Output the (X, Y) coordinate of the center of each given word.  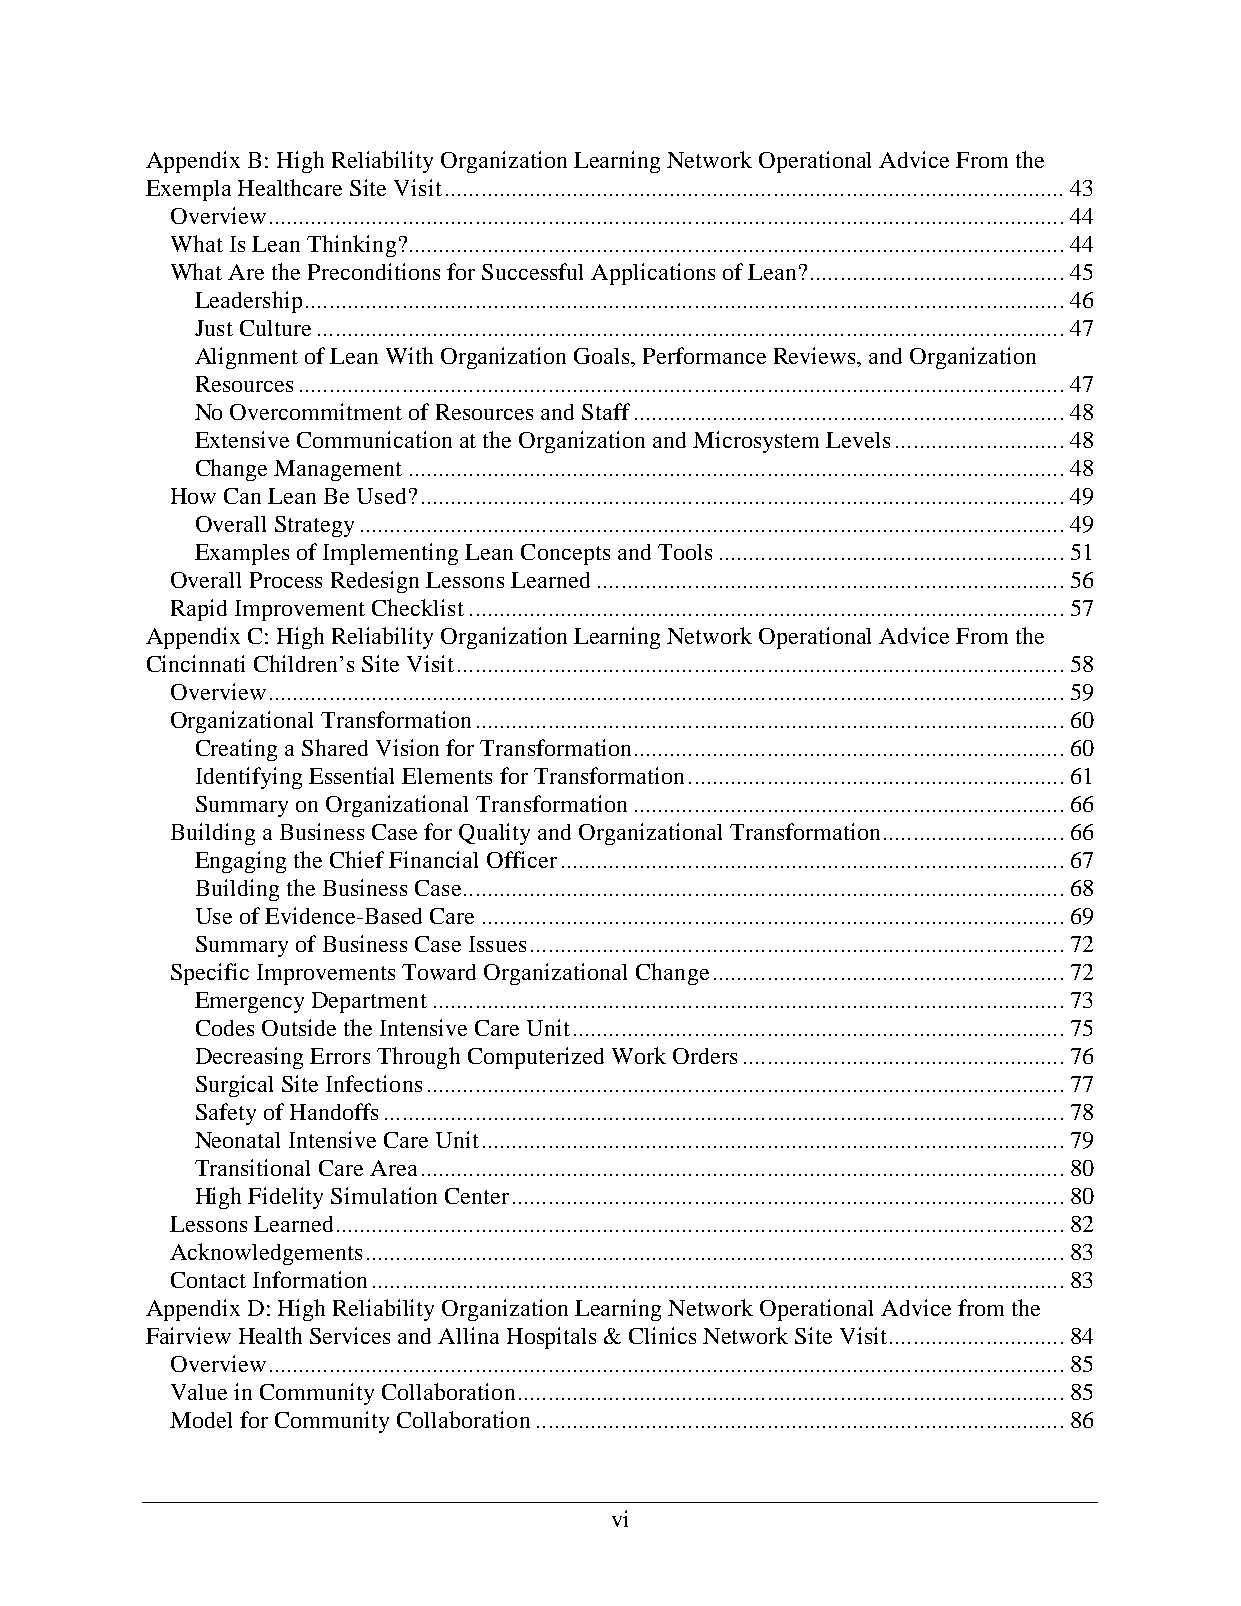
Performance (704, 355)
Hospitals (551, 1338)
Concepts (565, 554)
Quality (494, 834)
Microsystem (756, 442)
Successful (532, 271)
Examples (242, 554)
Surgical (234, 1086)
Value (199, 1392)
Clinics (662, 1335)
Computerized (536, 1058)
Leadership (248, 302)
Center (477, 1196)
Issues (497, 944)
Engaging (240, 862)
